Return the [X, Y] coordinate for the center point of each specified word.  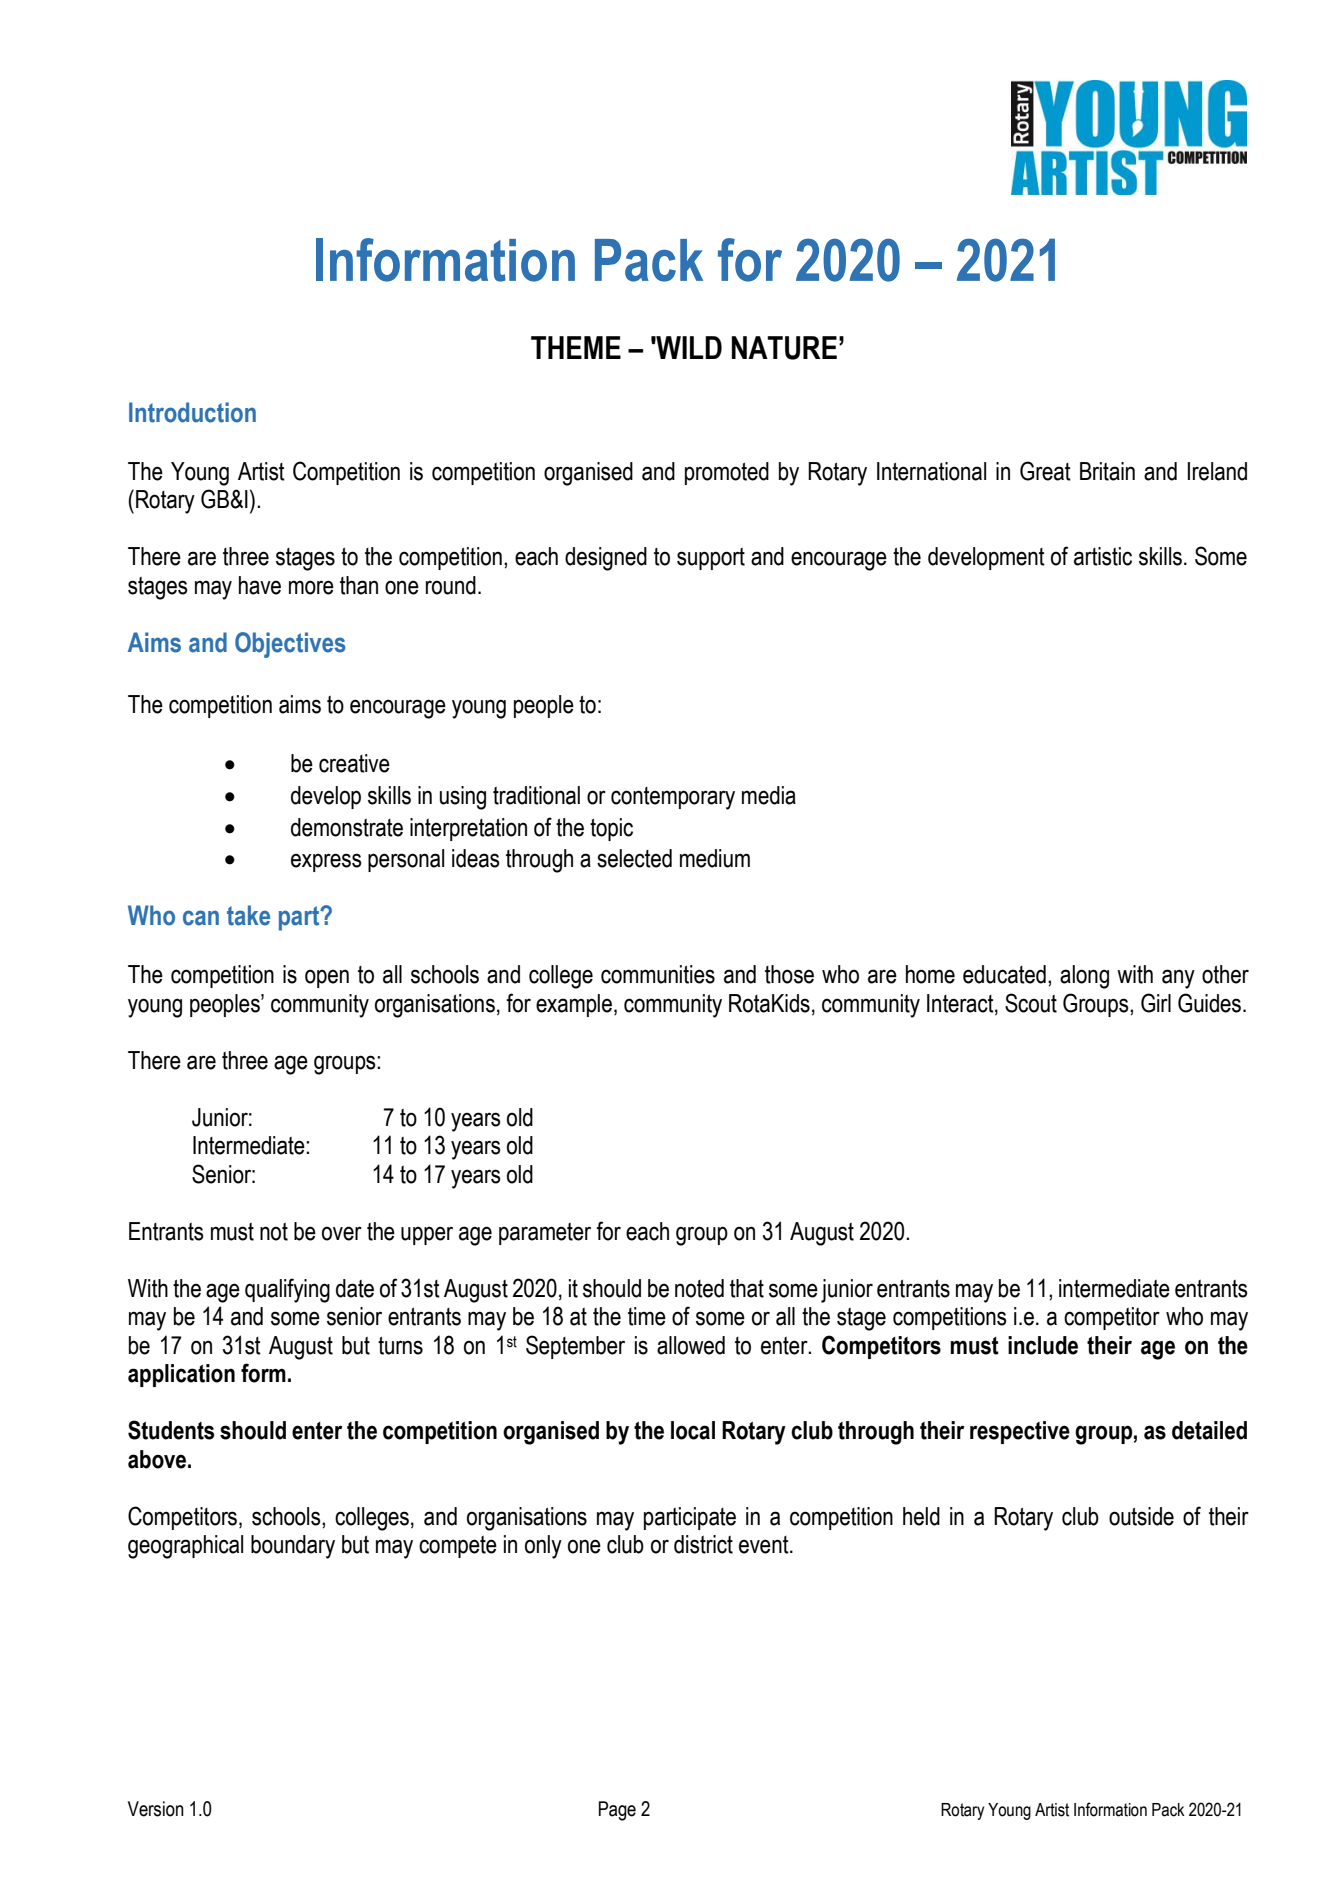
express [326, 862]
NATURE [784, 348]
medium [715, 858]
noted [699, 1288]
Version [156, 1809]
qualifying [287, 1290]
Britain [1107, 471]
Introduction [192, 412]
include [1043, 1345]
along [1084, 977]
